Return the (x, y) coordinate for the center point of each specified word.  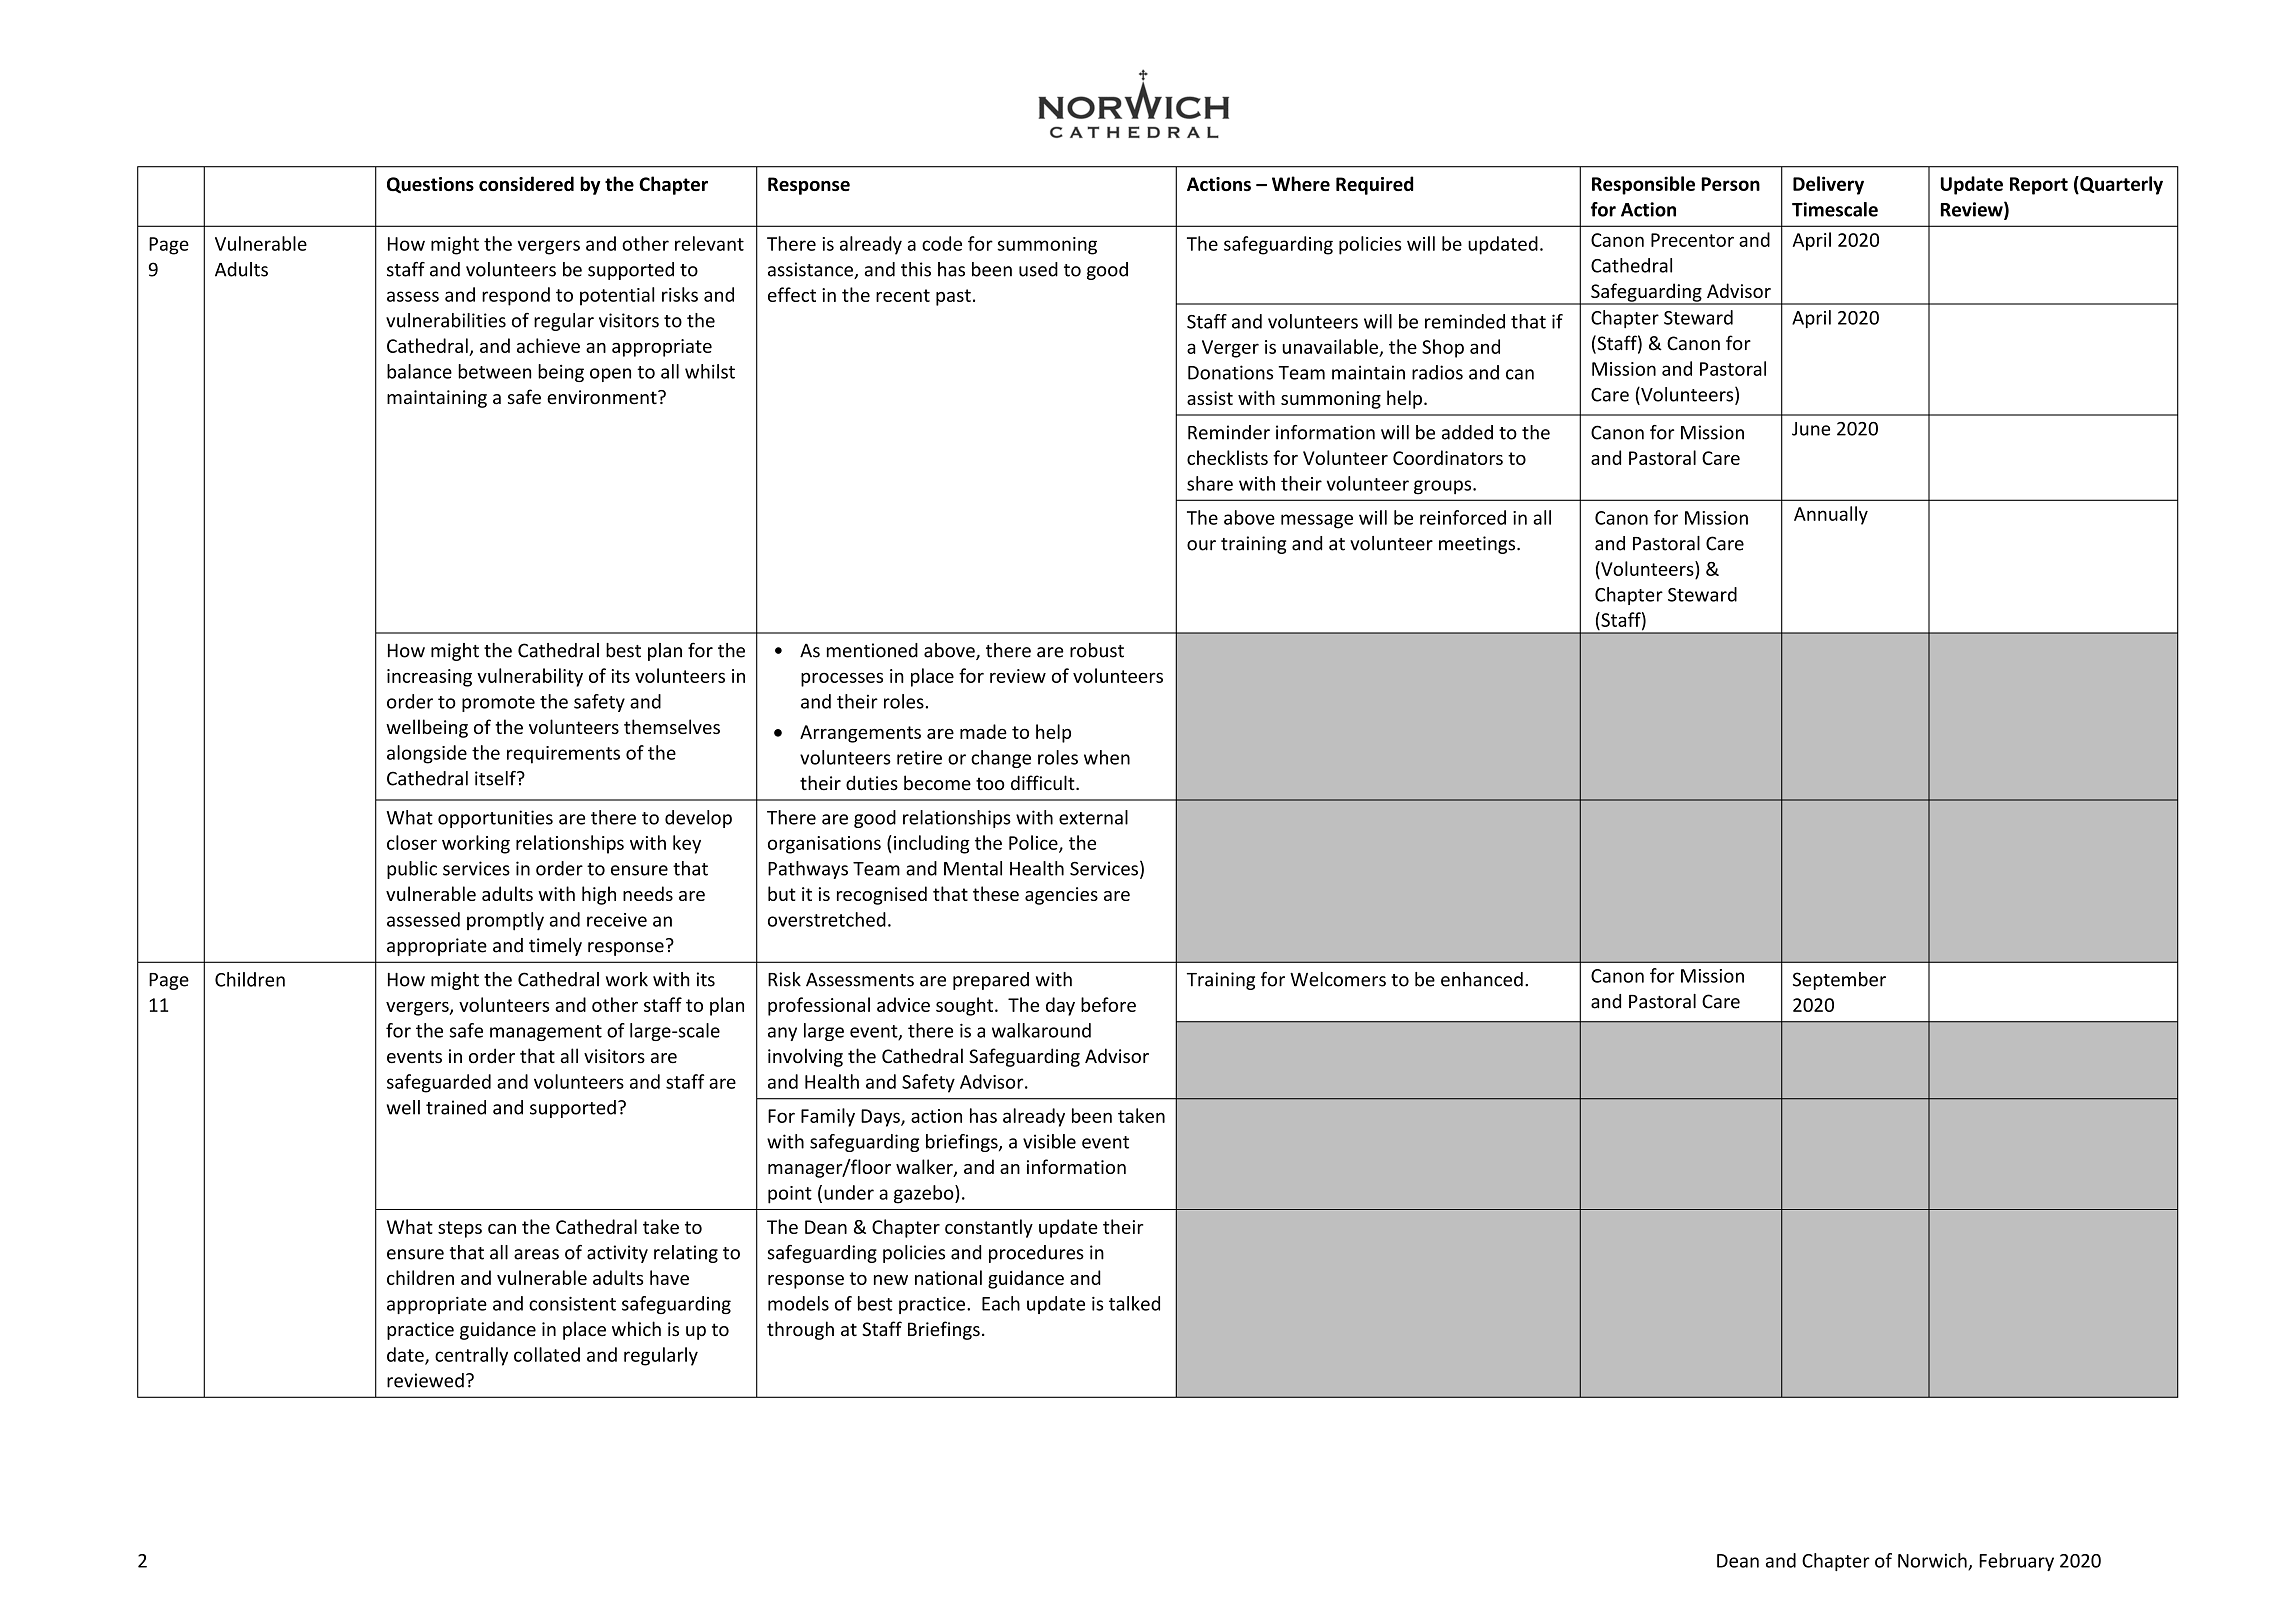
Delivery (1828, 185)
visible (1049, 1141)
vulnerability (530, 677)
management (546, 1033)
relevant (709, 243)
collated (547, 1354)
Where (1301, 183)
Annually (1831, 515)
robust (1097, 650)
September (1839, 981)
